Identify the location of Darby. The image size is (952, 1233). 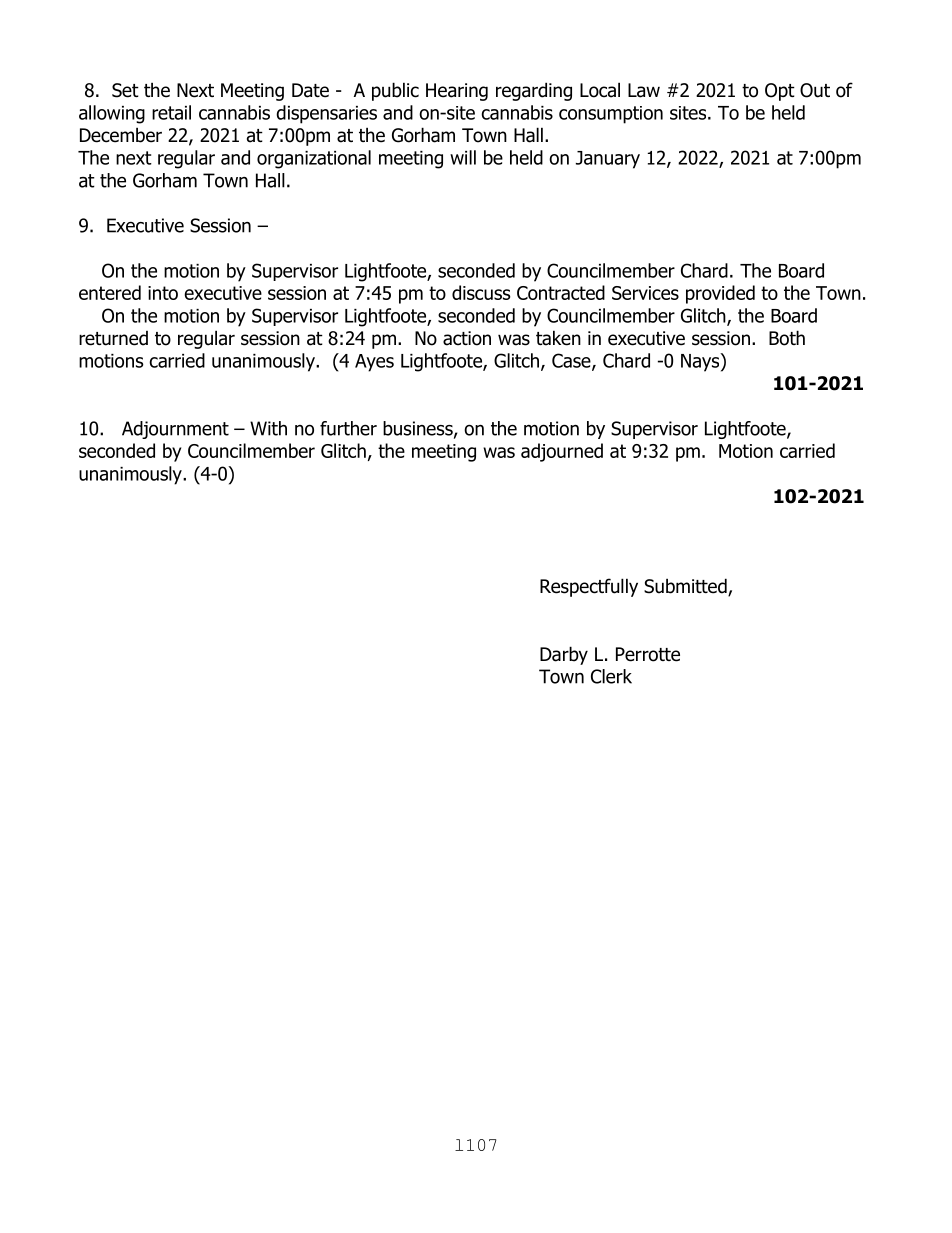
(564, 655).
